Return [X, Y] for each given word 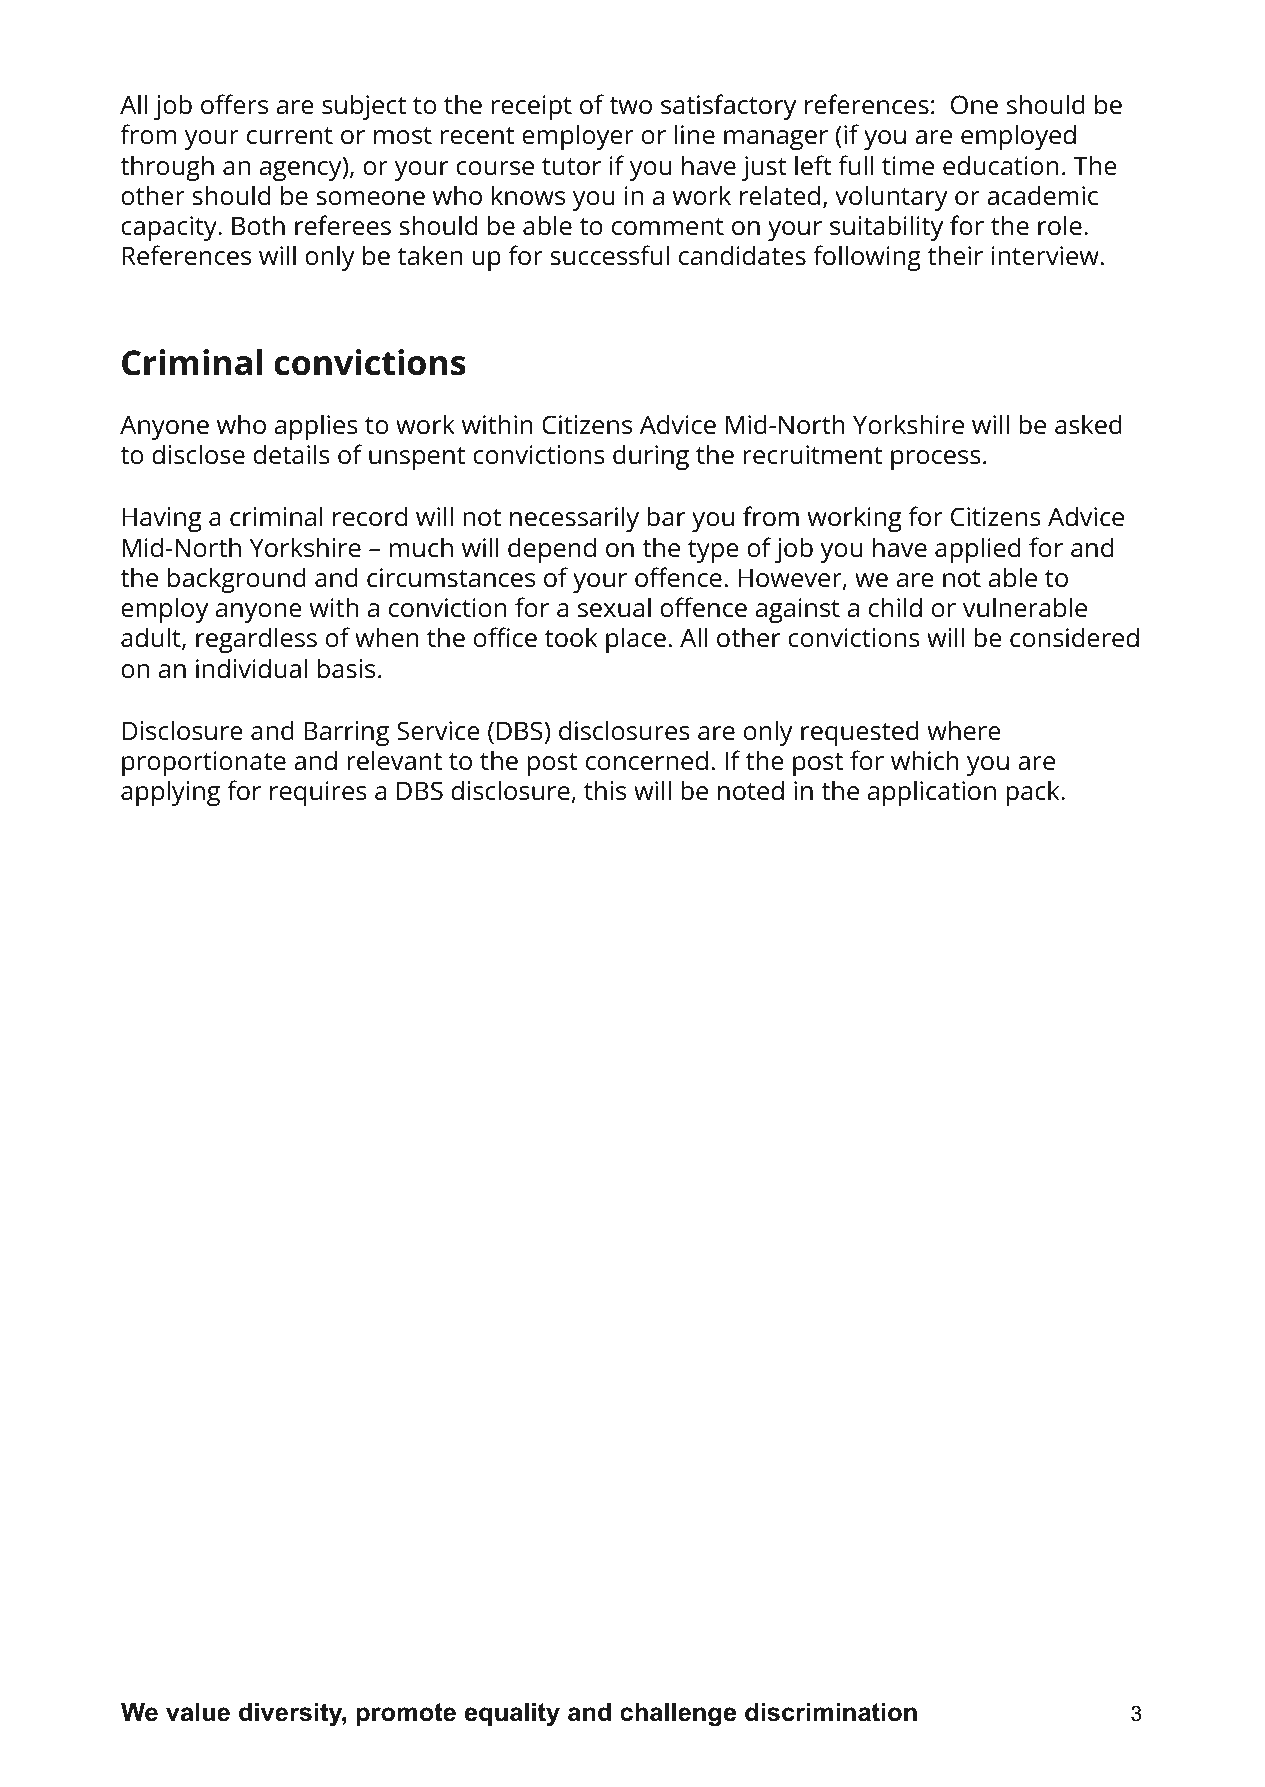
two [630, 106]
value [198, 1712]
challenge [678, 1714]
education [1001, 165]
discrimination [831, 1712]
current [290, 136]
